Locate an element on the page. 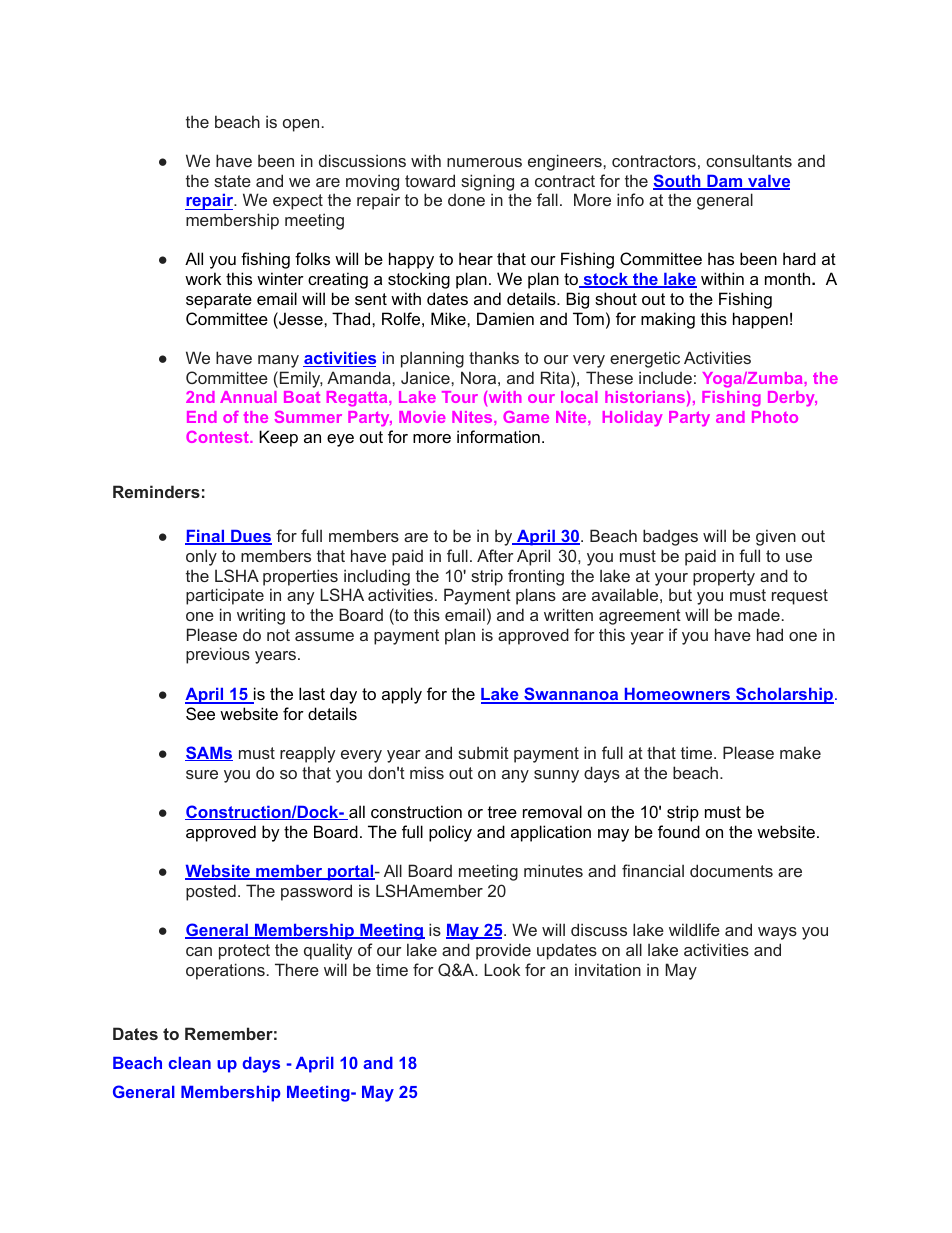  numerous is located at coordinates (484, 162).
